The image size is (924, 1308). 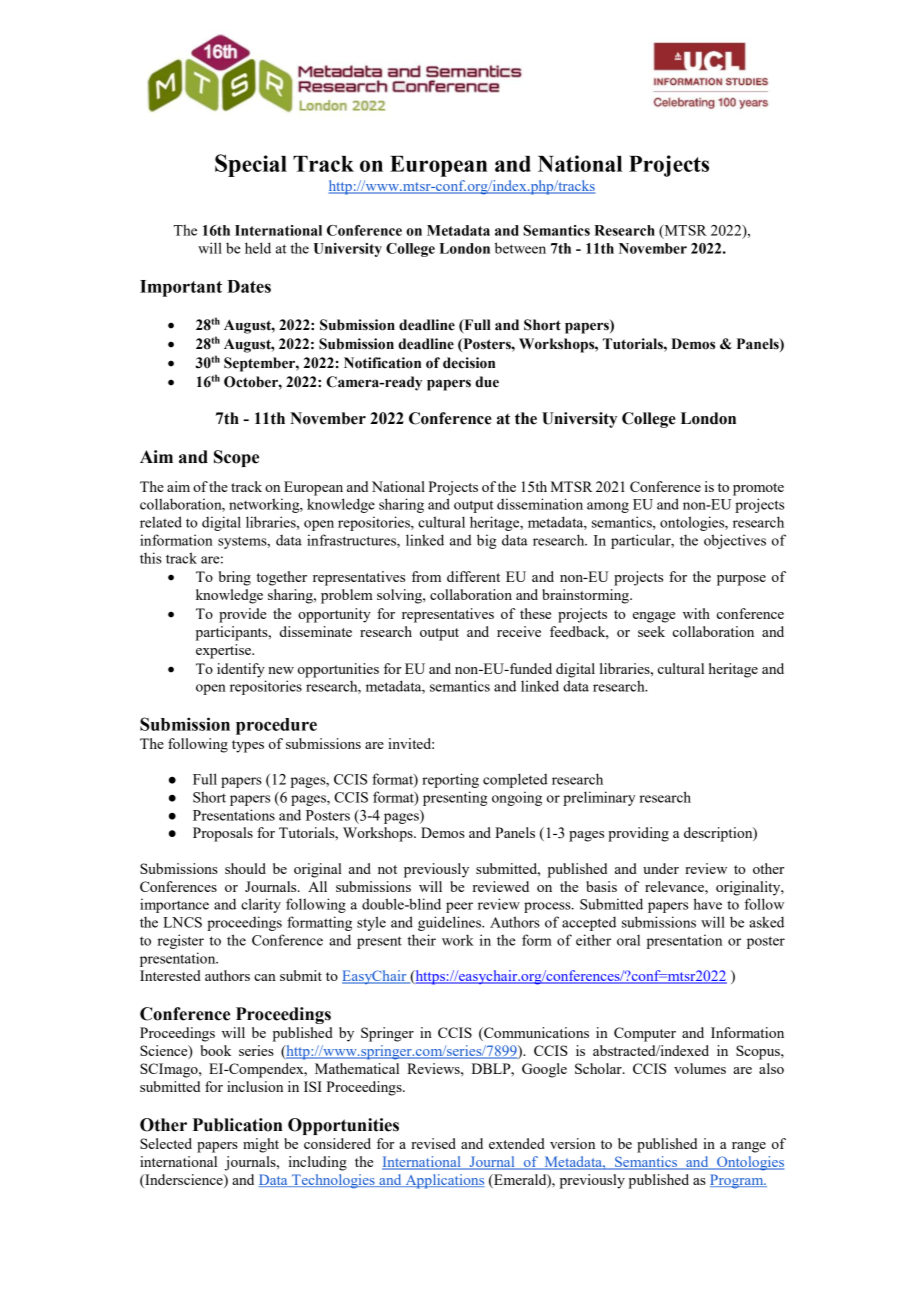 What do you see at coordinates (235, 578) in the screenshot?
I see `bring` at bounding box center [235, 578].
